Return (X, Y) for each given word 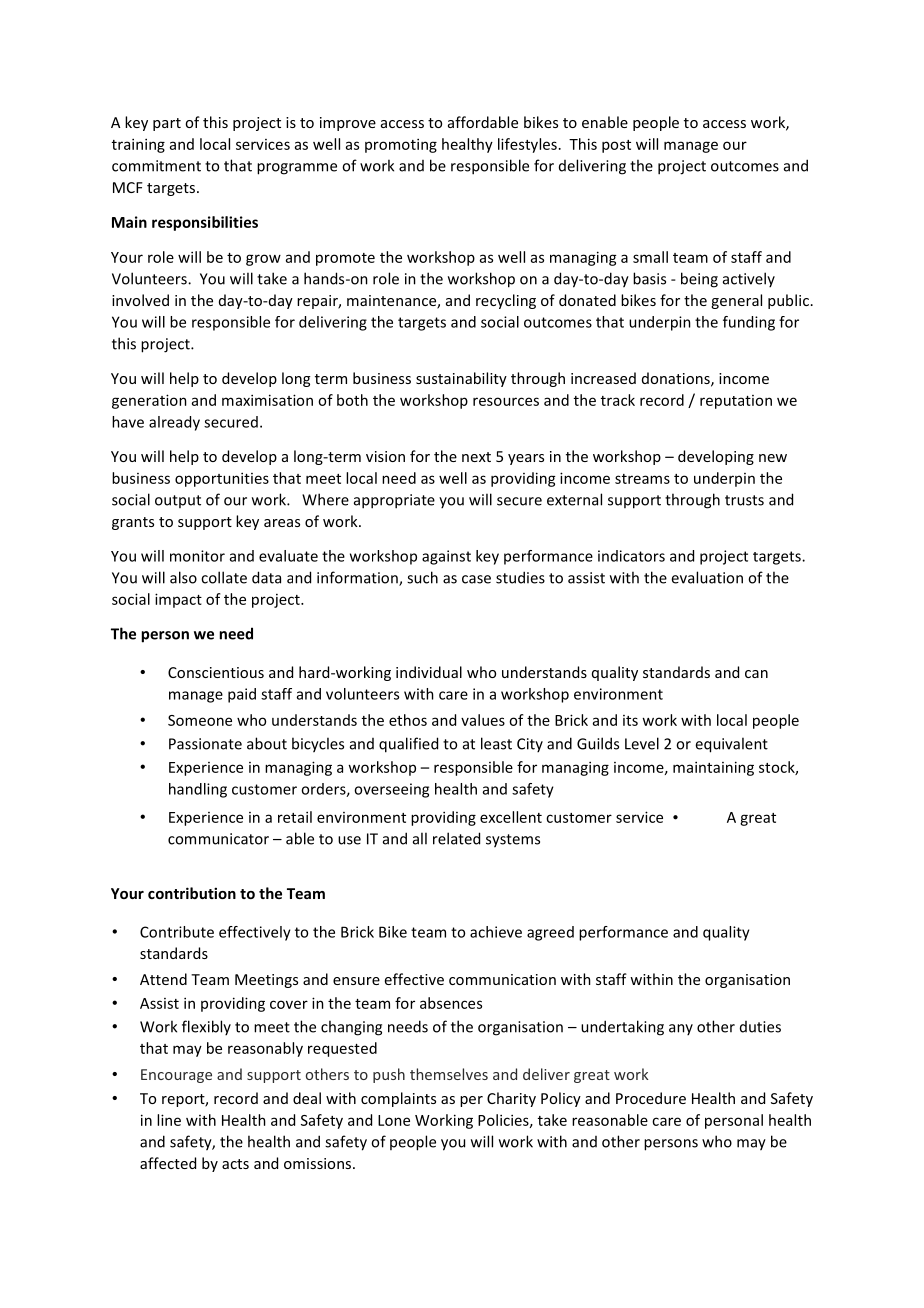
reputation (736, 402)
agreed (550, 933)
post (616, 146)
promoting (401, 145)
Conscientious (216, 672)
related (456, 838)
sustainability (461, 379)
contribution (192, 893)
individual (429, 672)
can (756, 674)
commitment (156, 166)
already (174, 423)
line (169, 1120)
